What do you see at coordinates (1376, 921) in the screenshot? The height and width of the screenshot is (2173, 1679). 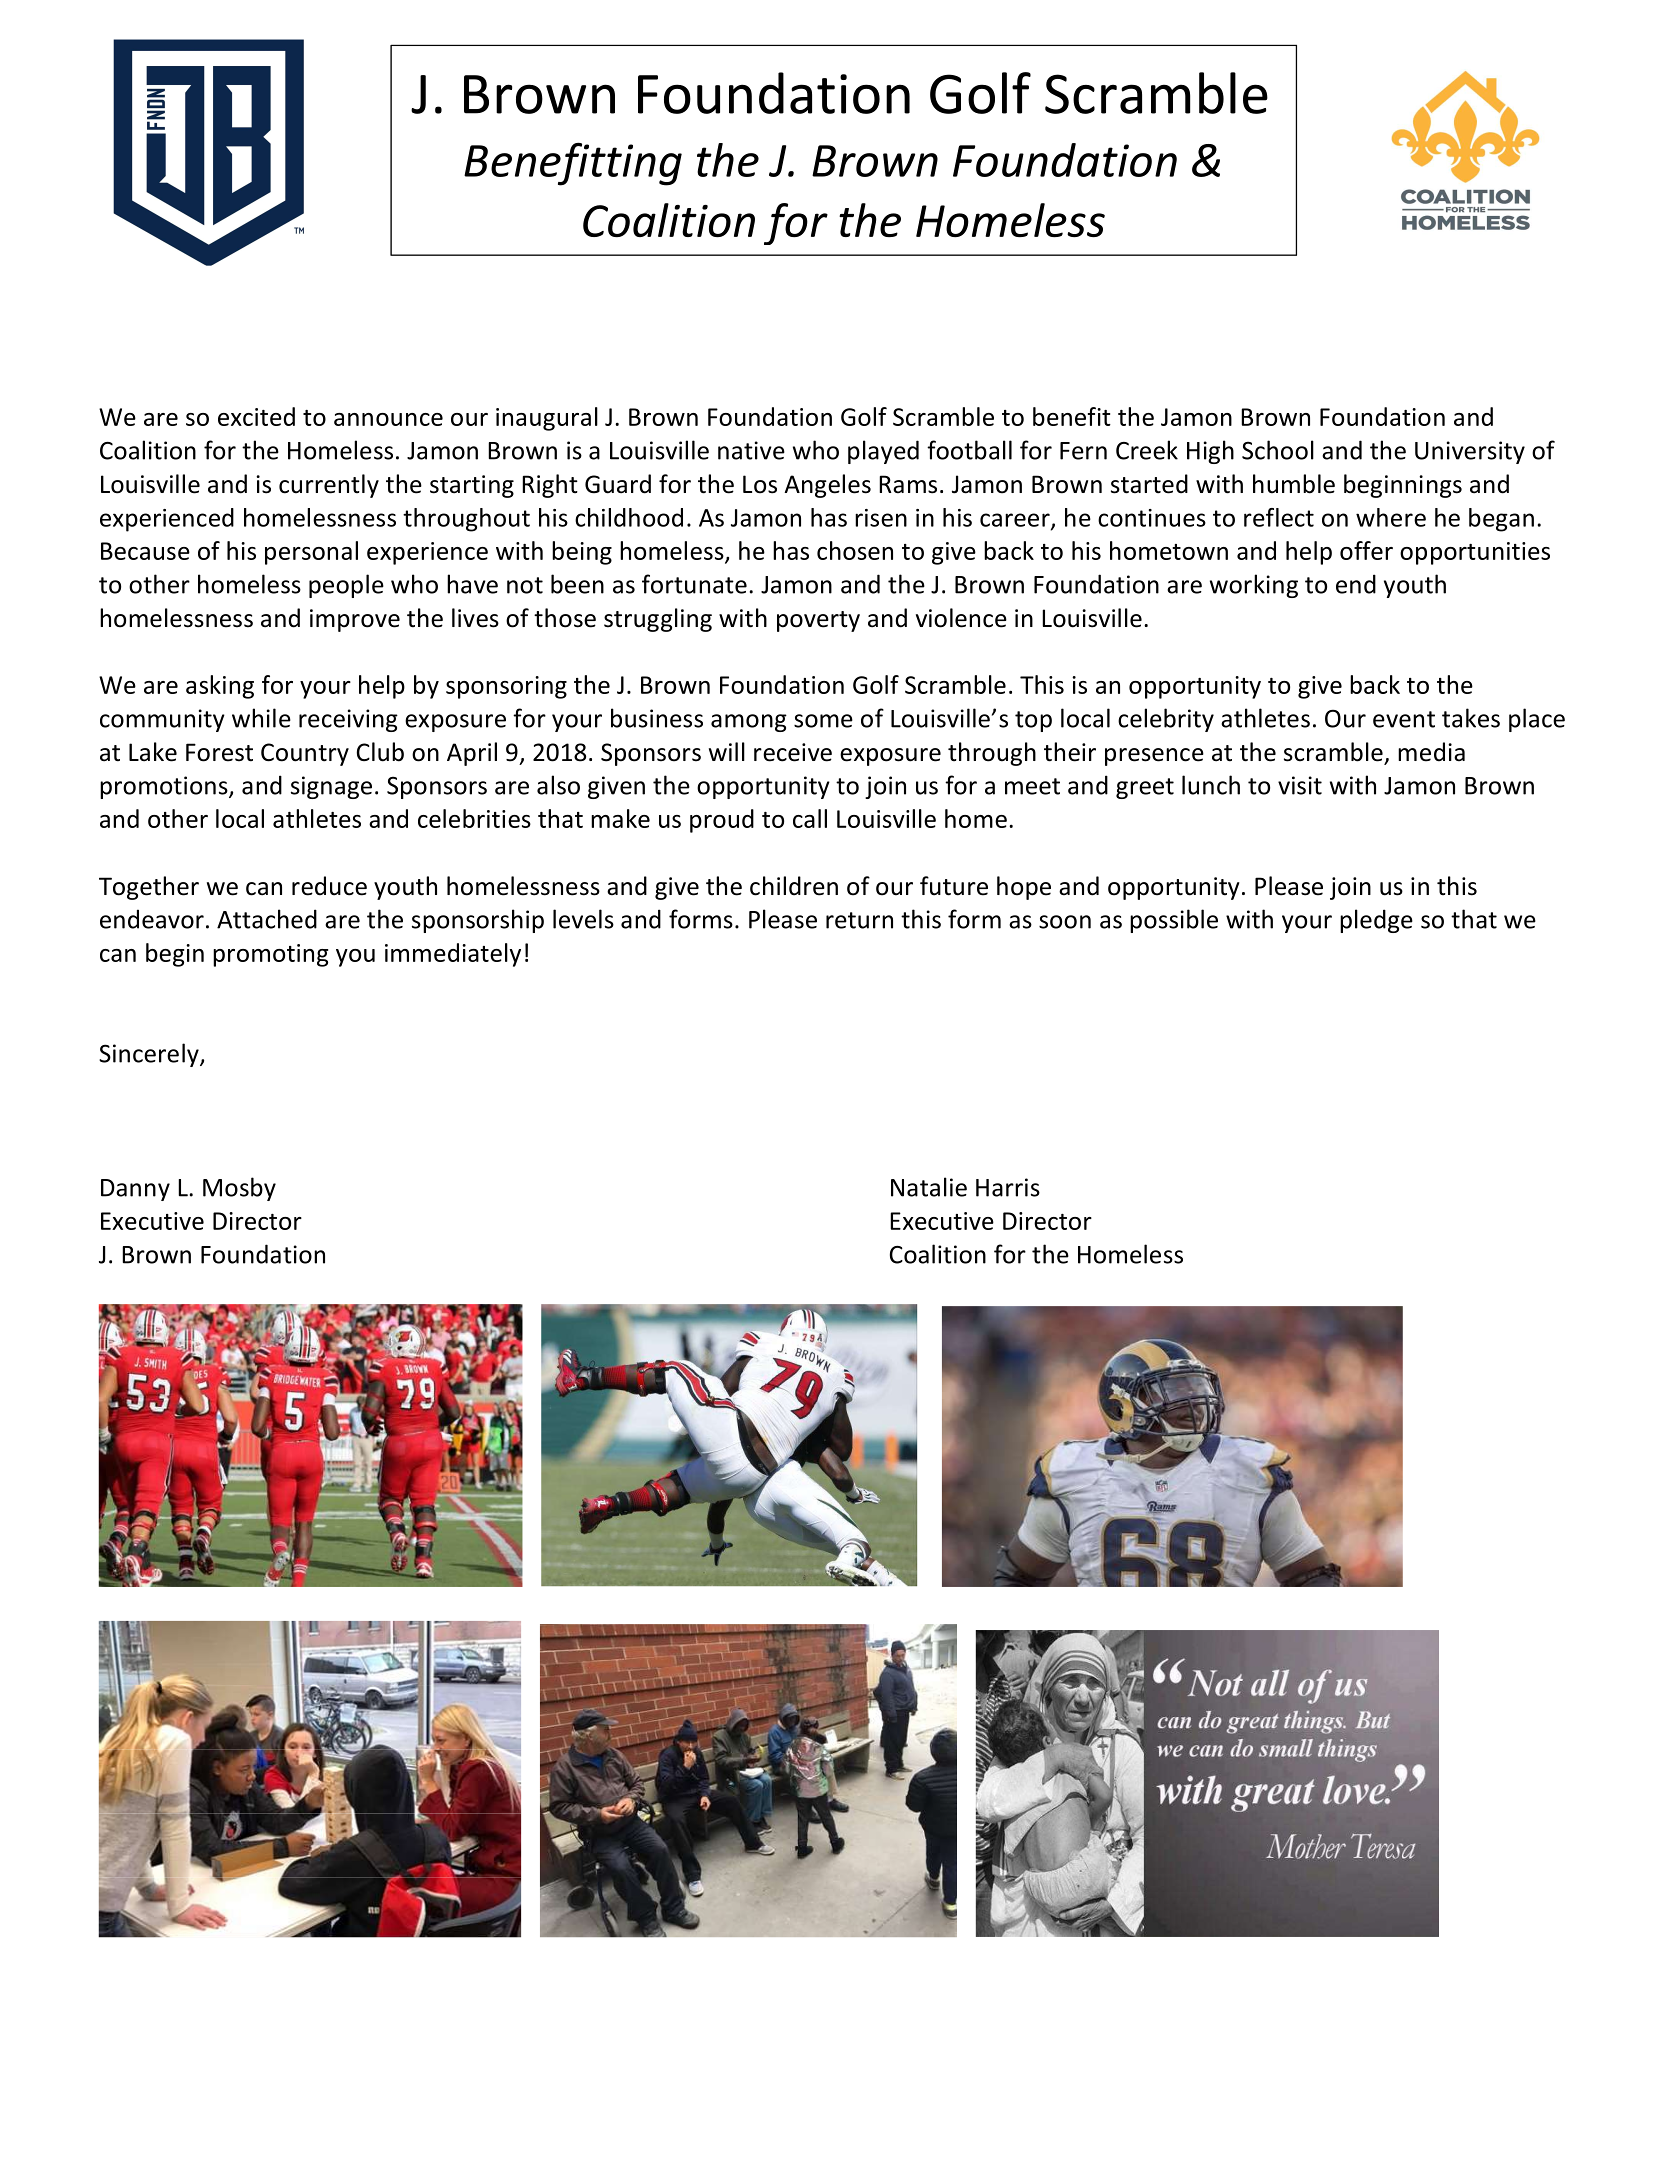 I see `pledge` at bounding box center [1376, 921].
